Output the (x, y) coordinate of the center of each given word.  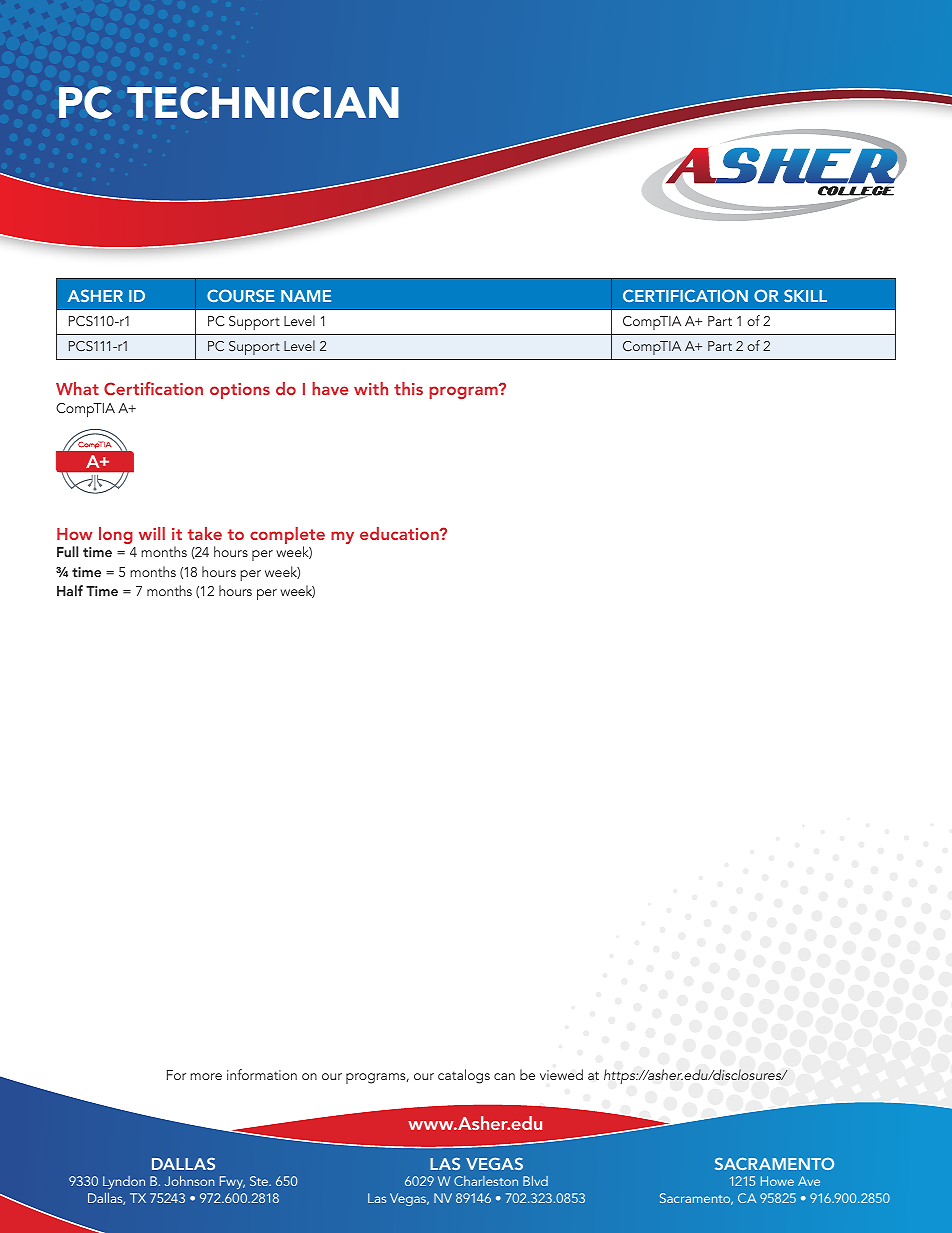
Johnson (190, 1181)
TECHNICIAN (263, 102)
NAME (306, 296)
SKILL (805, 295)
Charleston (486, 1181)
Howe (777, 1181)
